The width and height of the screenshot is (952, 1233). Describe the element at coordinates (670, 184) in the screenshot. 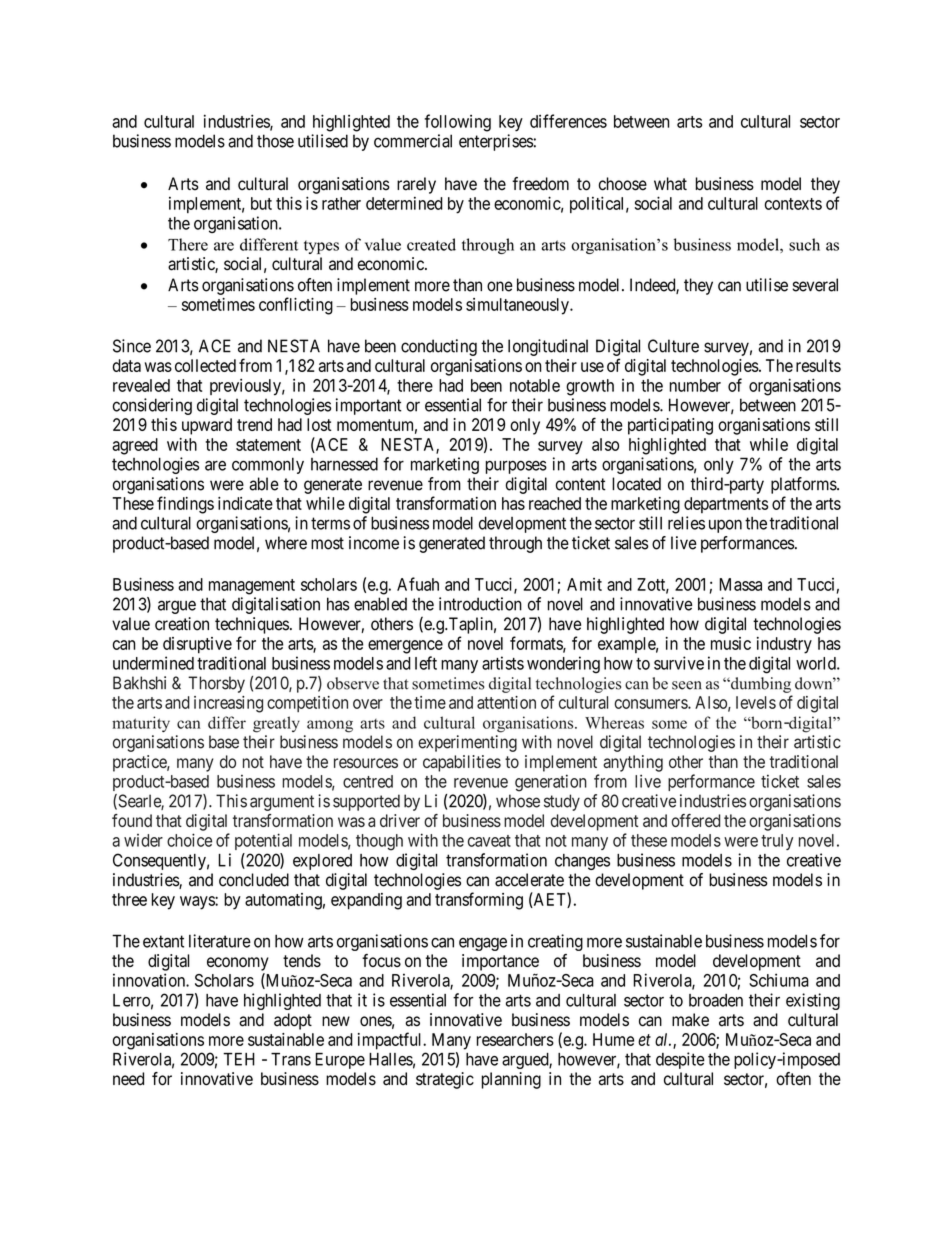

I see `what` at that location.
